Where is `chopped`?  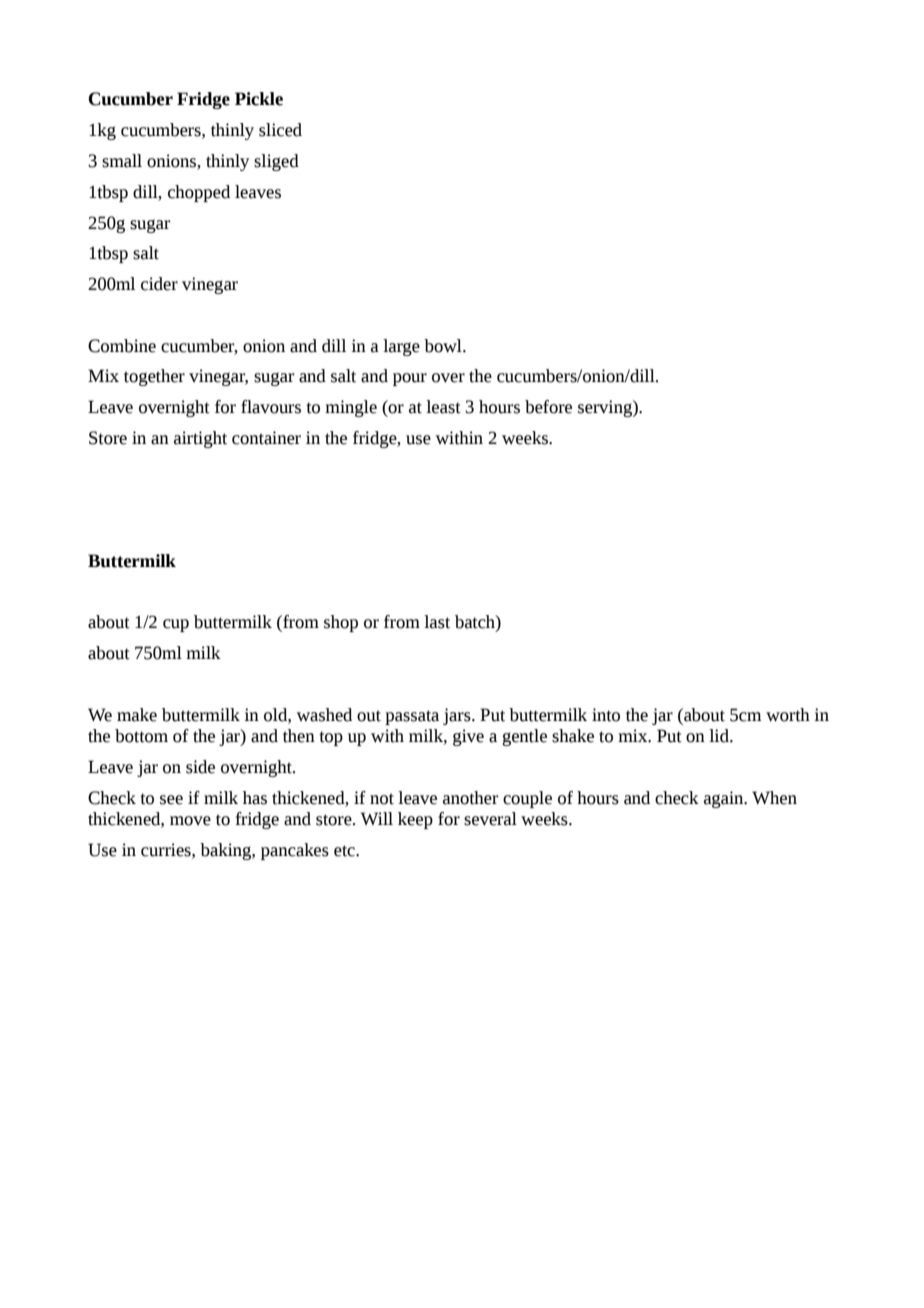 chopped is located at coordinates (199, 193).
